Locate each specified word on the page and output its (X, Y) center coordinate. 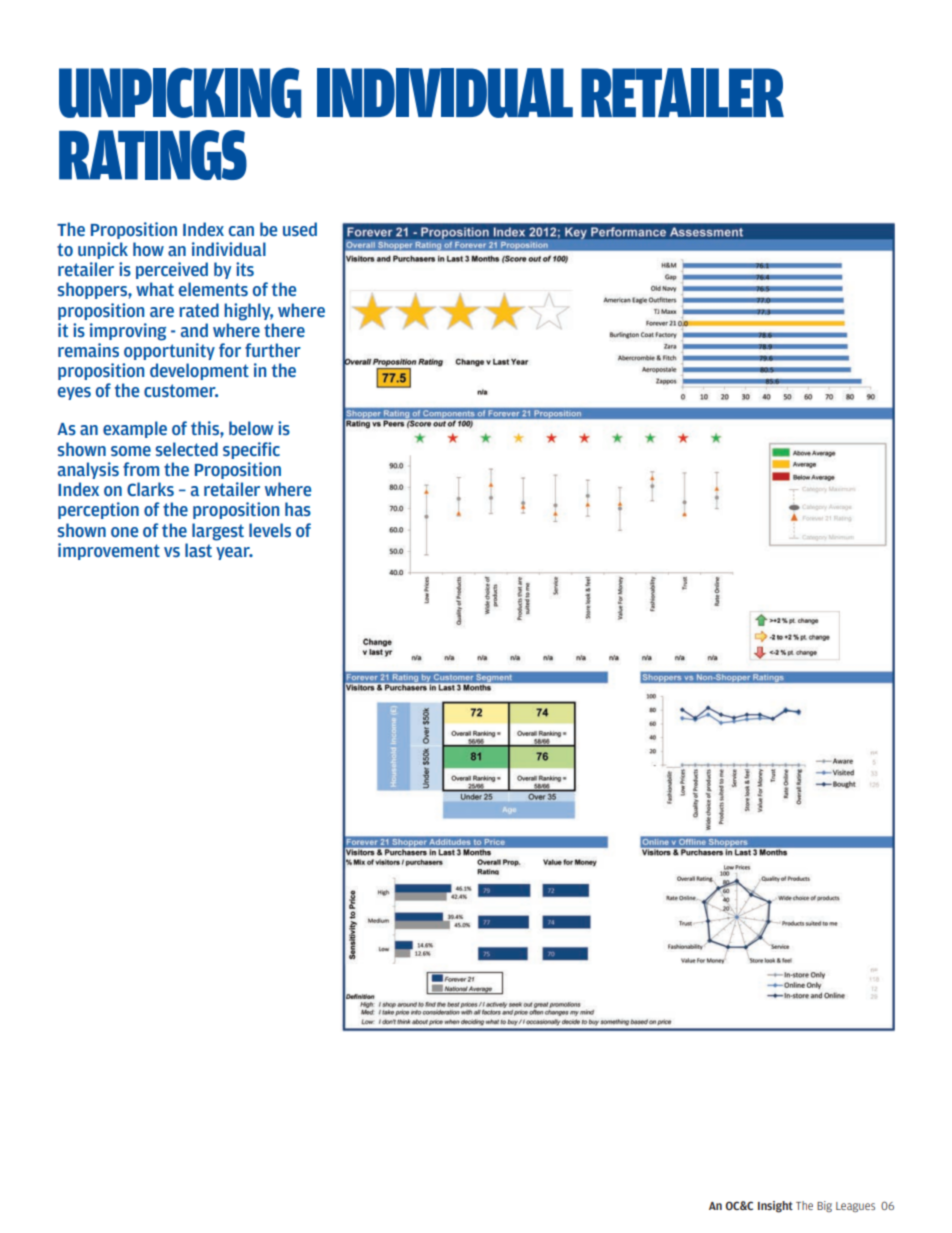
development (199, 371)
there (284, 330)
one (124, 532)
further (273, 350)
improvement (109, 551)
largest (218, 532)
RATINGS (153, 155)
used (300, 229)
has (298, 509)
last (198, 550)
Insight (775, 1207)
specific (251, 450)
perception (98, 510)
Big (824, 1206)
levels (270, 530)
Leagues (855, 1207)
